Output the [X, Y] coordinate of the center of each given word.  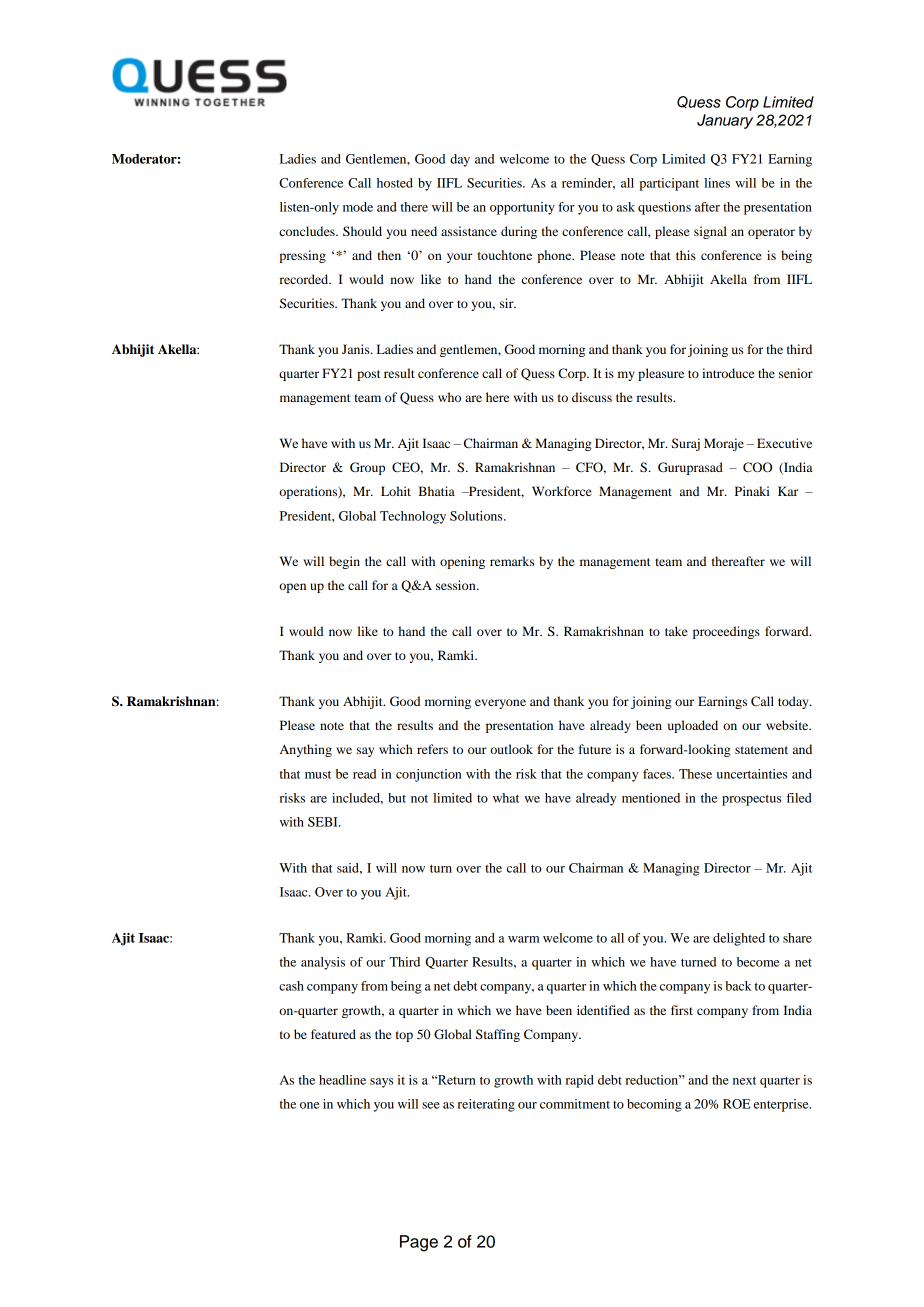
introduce [728, 373]
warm [523, 939]
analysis [323, 963]
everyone [500, 704]
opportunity [522, 208]
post [369, 375]
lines [717, 183]
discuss [592, 397]
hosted [395, 183]
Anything [306, 750]
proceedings [726, 632]
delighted [739, 939]
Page [419, 1243]
